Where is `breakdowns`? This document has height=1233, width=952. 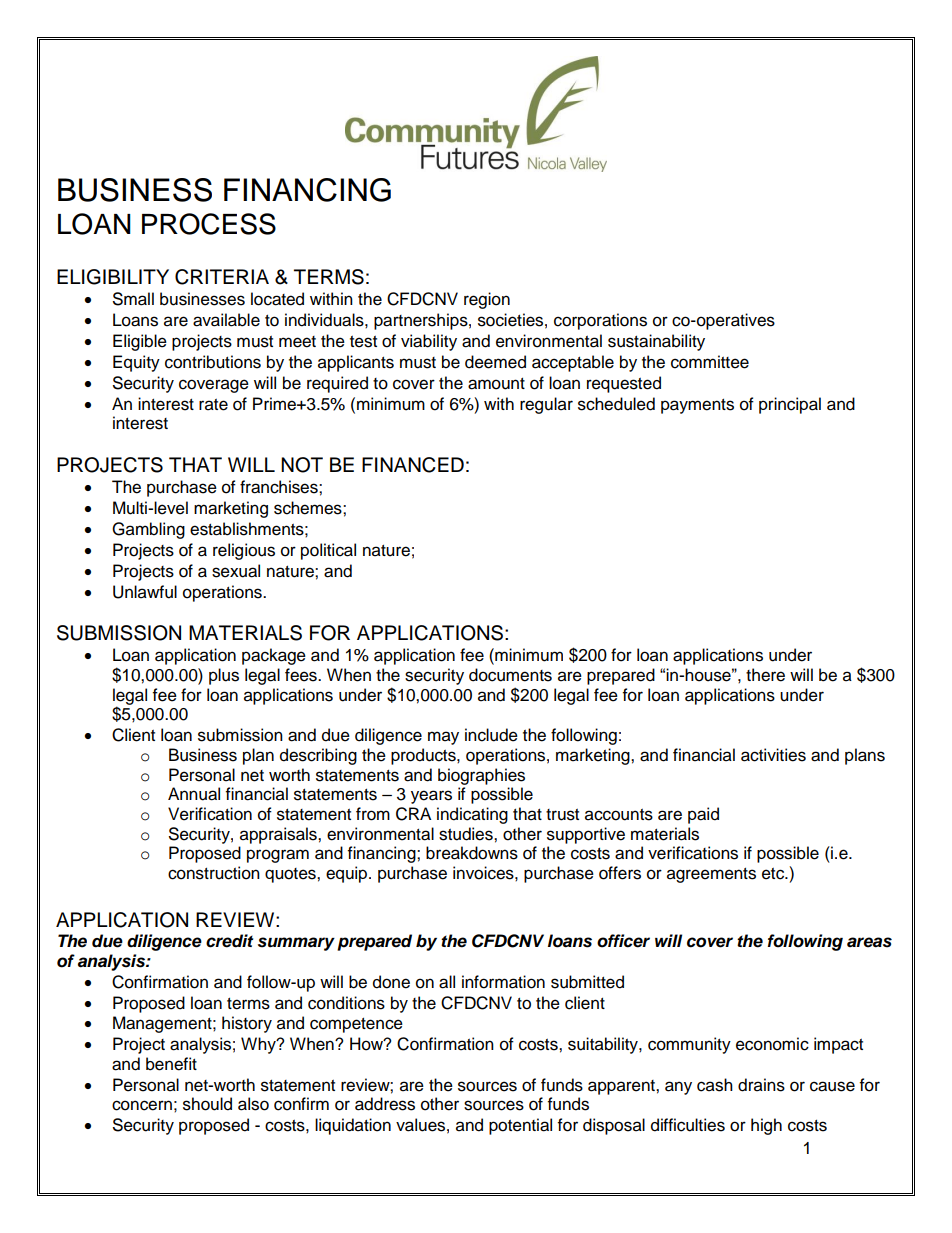 breakdowns is located at coordinates (472, 853).
